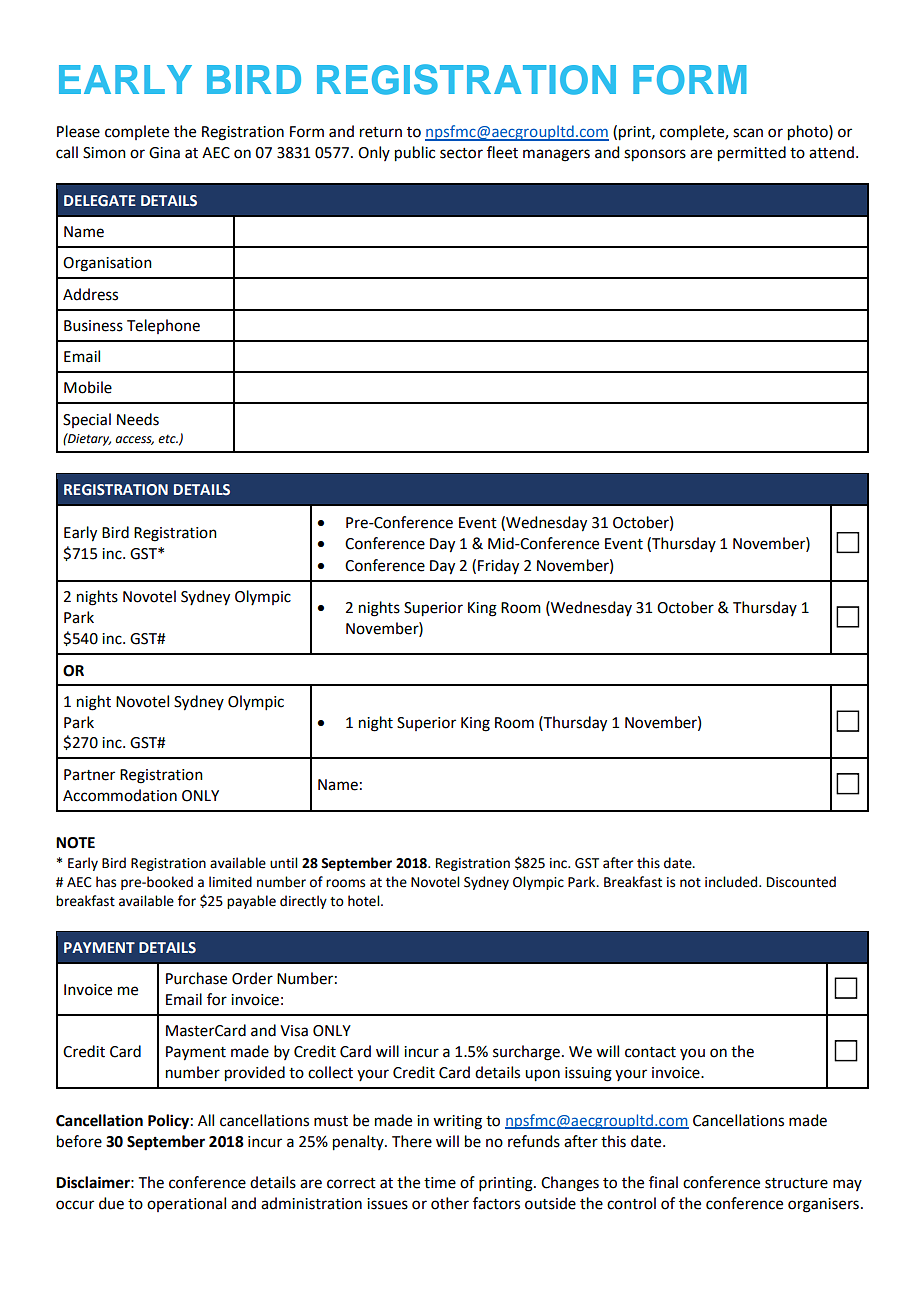 The width and height of the image is (924, 1308). Describe the element at coordinates (186, 1204) in the image. I see `operational` at that location.
